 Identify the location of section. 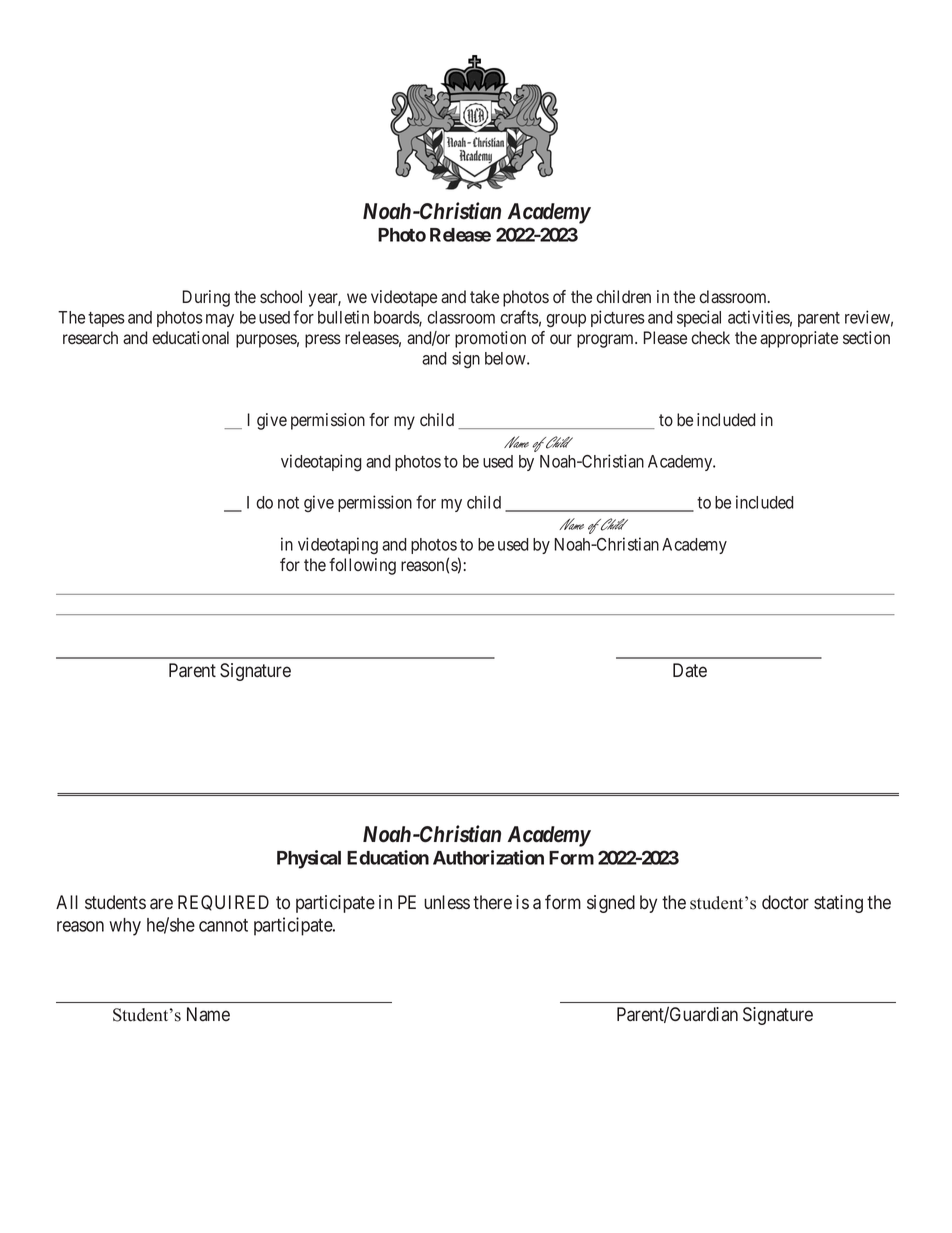
(866, 338).
